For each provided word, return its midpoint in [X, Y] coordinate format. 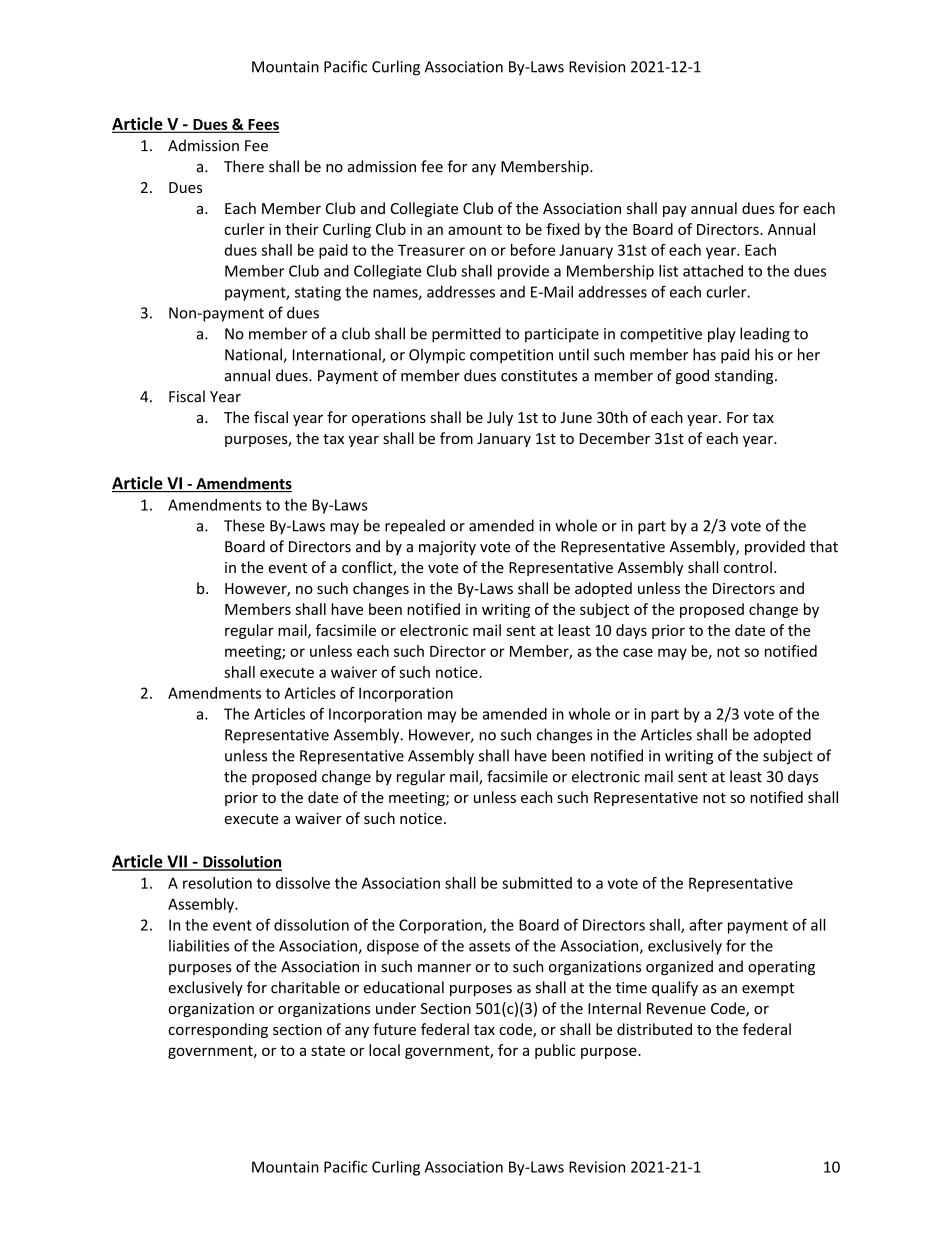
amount [475, 230]
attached [713, 271]
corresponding [218, 1030]
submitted [537, 883]
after [706, 924]
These [244, 525]
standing [745, 376]
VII [177, 862]
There [244, 166]
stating [318, 293]
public [555, 1051]
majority [447, 548]
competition [511, 356]
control [748, 567]
